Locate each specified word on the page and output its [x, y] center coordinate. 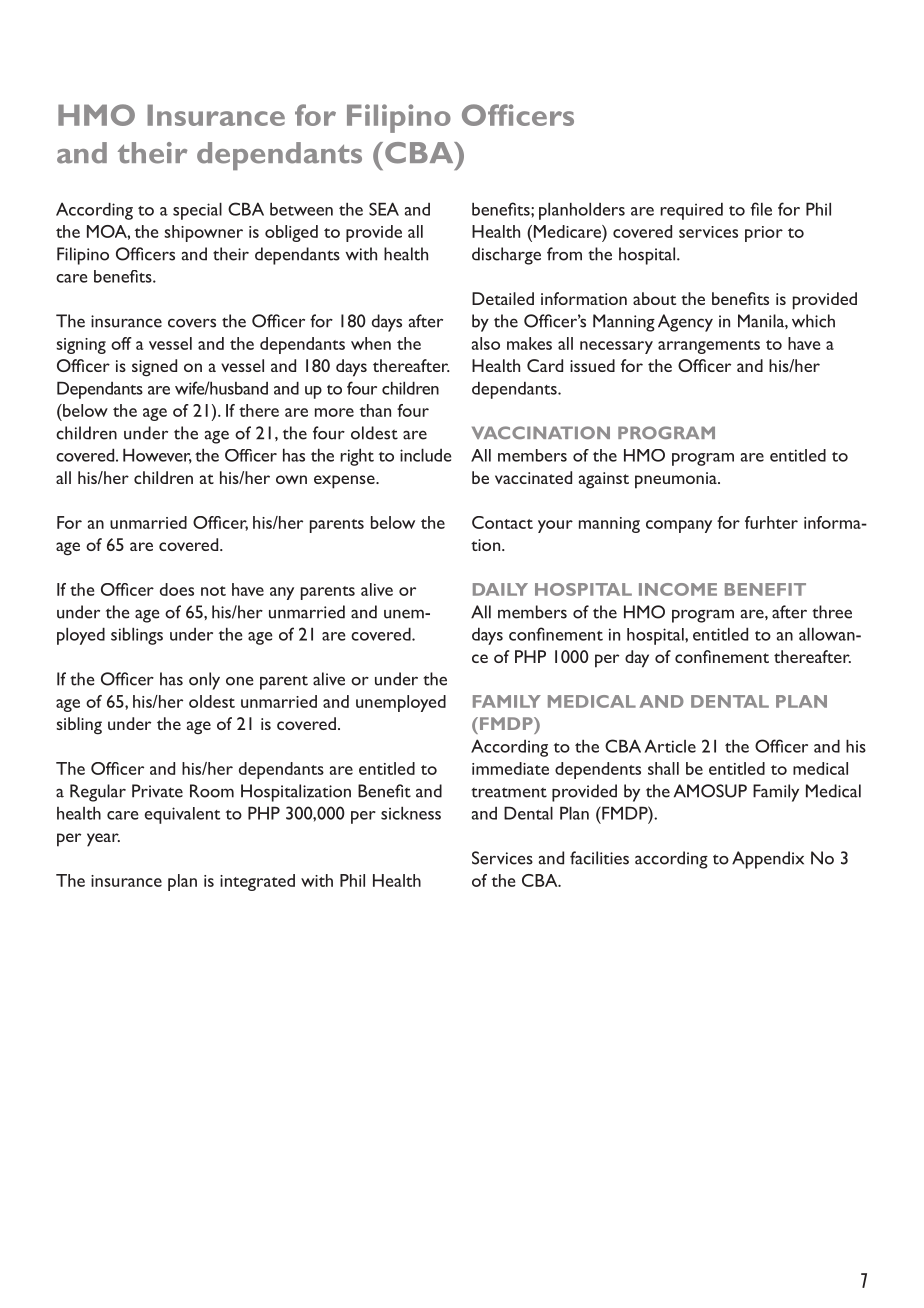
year [103, 840]
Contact [502, 522]
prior [764, 234]
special [197, 211]
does [177, 589]
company [679, 526]
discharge [506, 256]
